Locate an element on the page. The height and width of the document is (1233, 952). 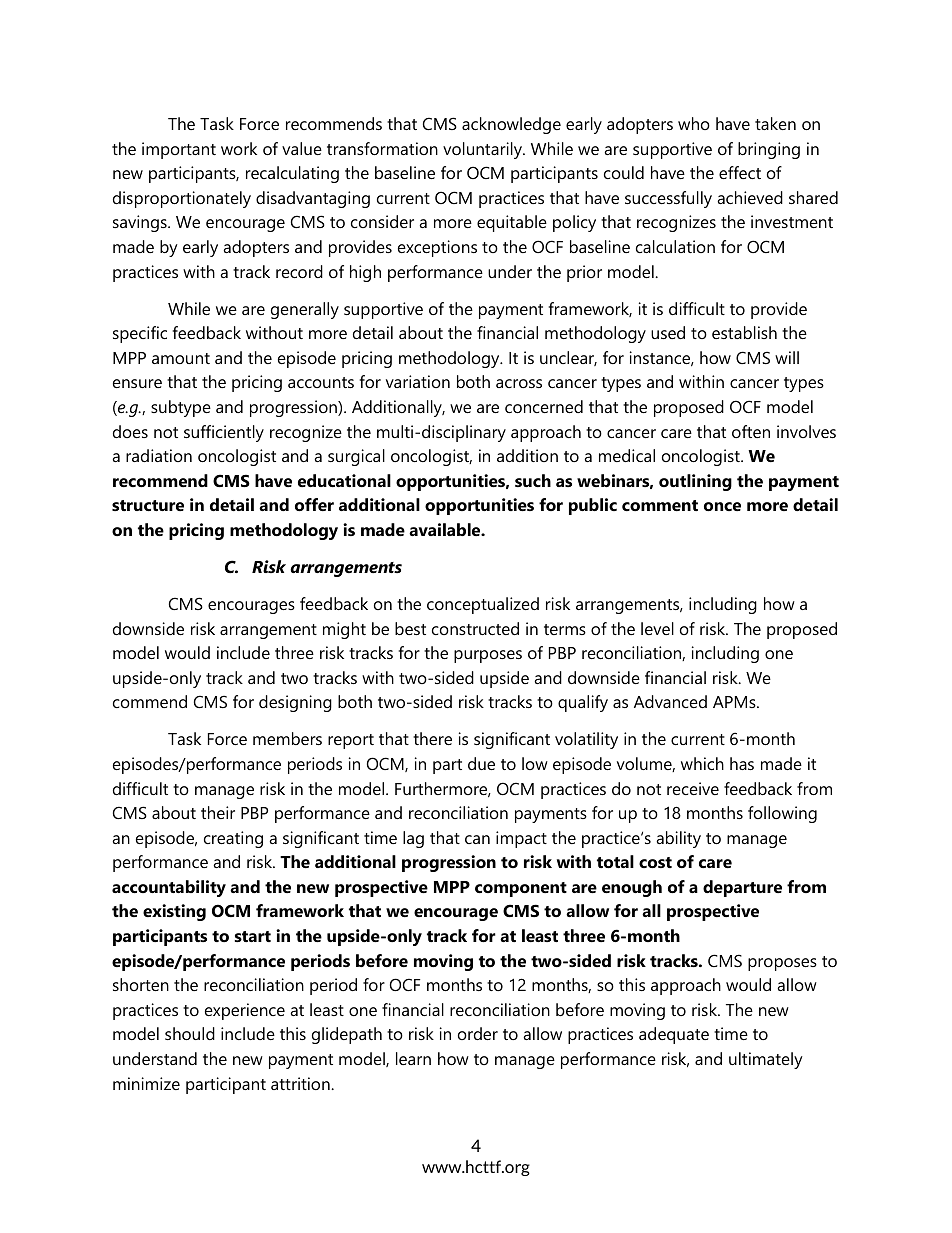
effect is located at coordinates (740, 172).
